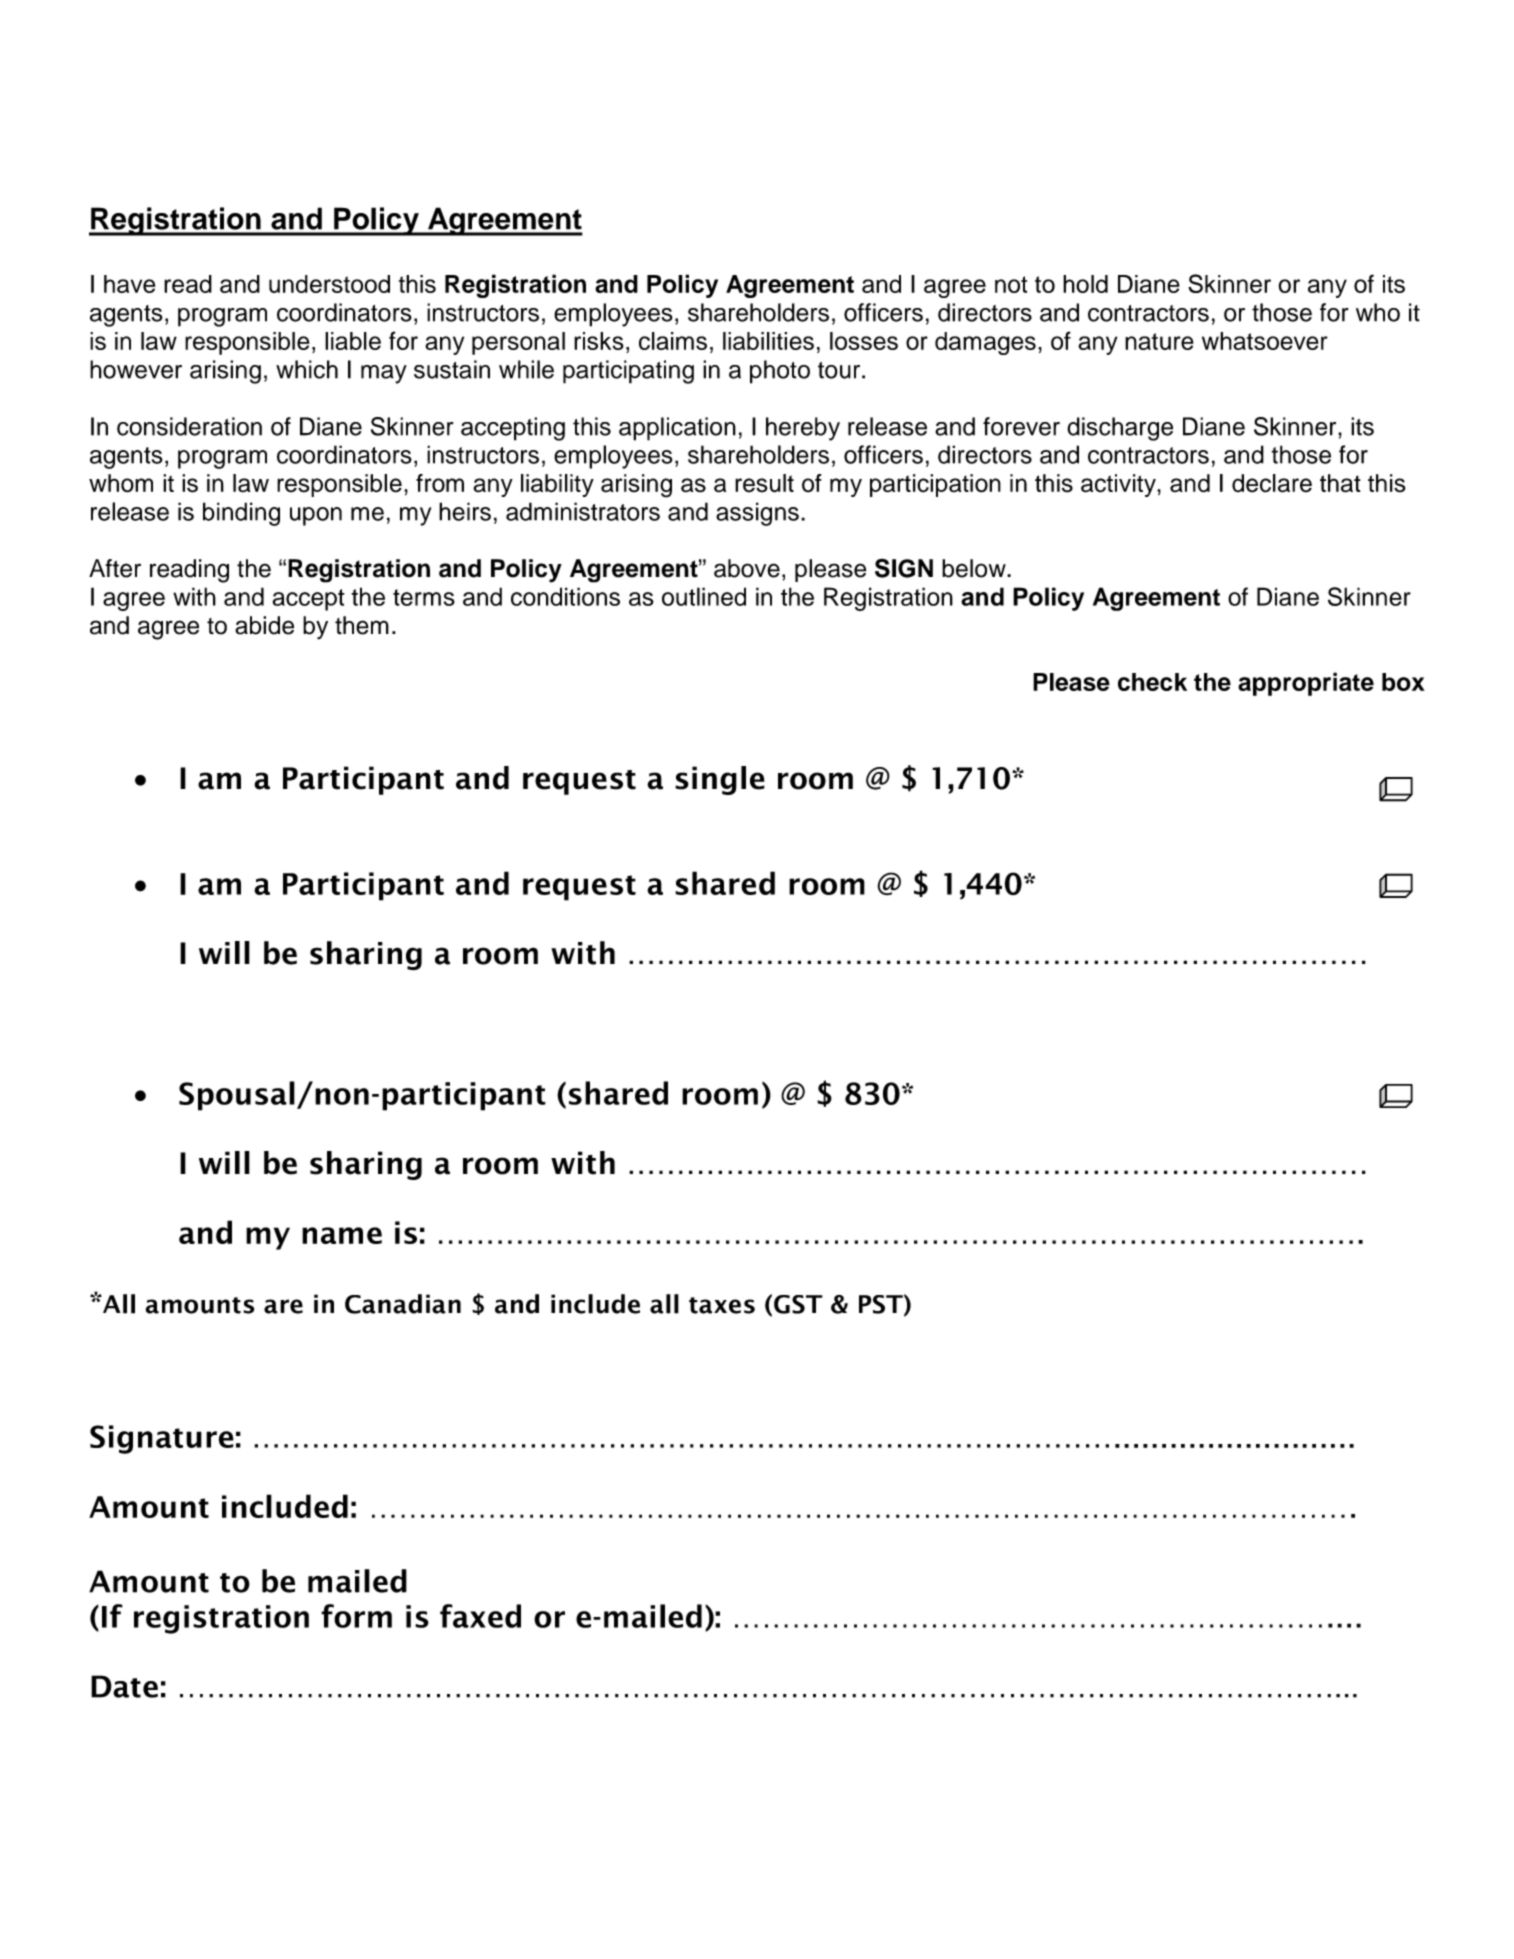  What do you see at coordinates (353, 341) in the image?
I see `liable` at bounding box center [353, 341].
